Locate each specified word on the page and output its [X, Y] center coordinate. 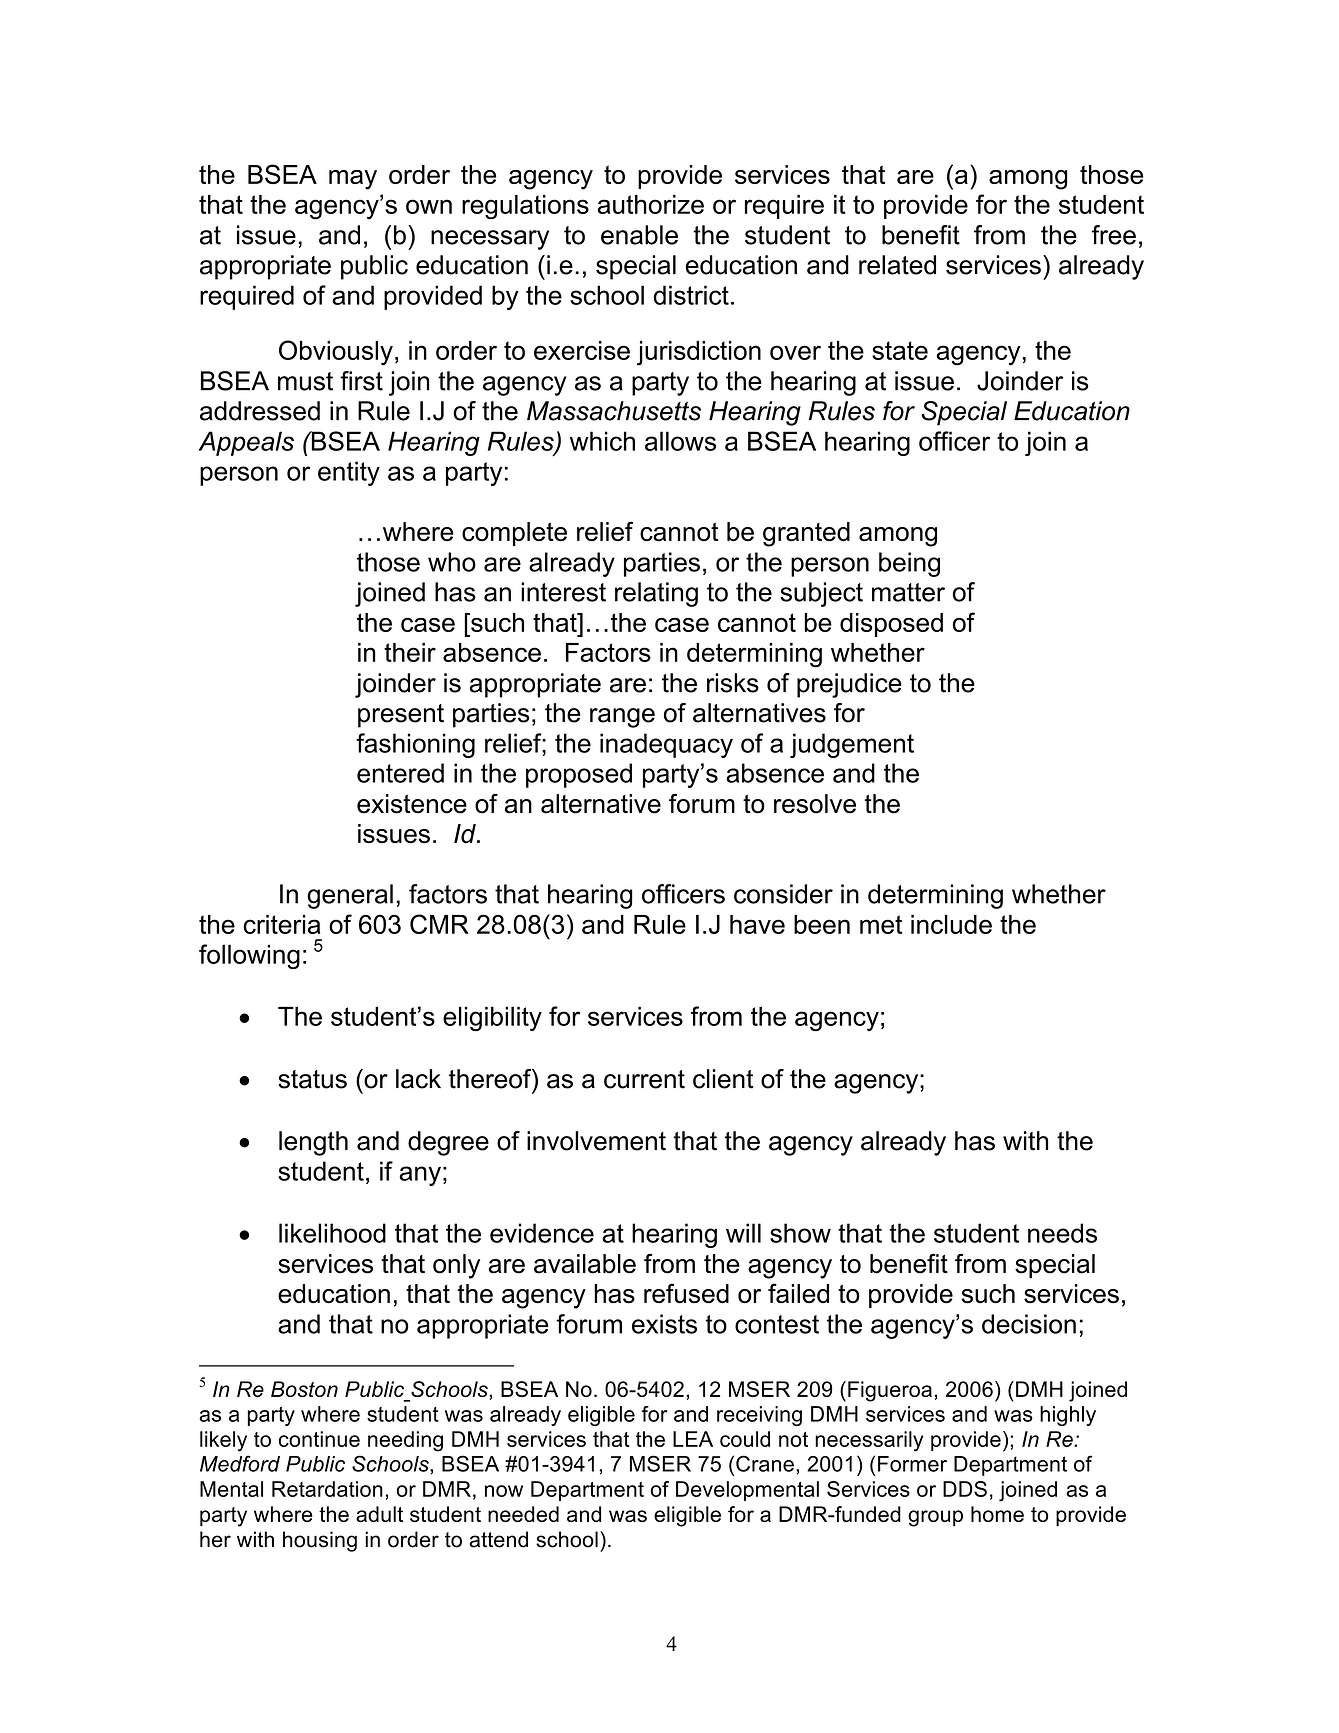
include [951, 924]
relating [656, 594]
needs [1062, 1233]
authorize [651, 204]
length [313, 1143]
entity [349, 473]
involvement [596, 1141]
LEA [693, 1439]
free [1114, 235]
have [757, 924]
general [350, 896]
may [353, 180]
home [997, 1514]
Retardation [327, 1489]
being [909, 564]
